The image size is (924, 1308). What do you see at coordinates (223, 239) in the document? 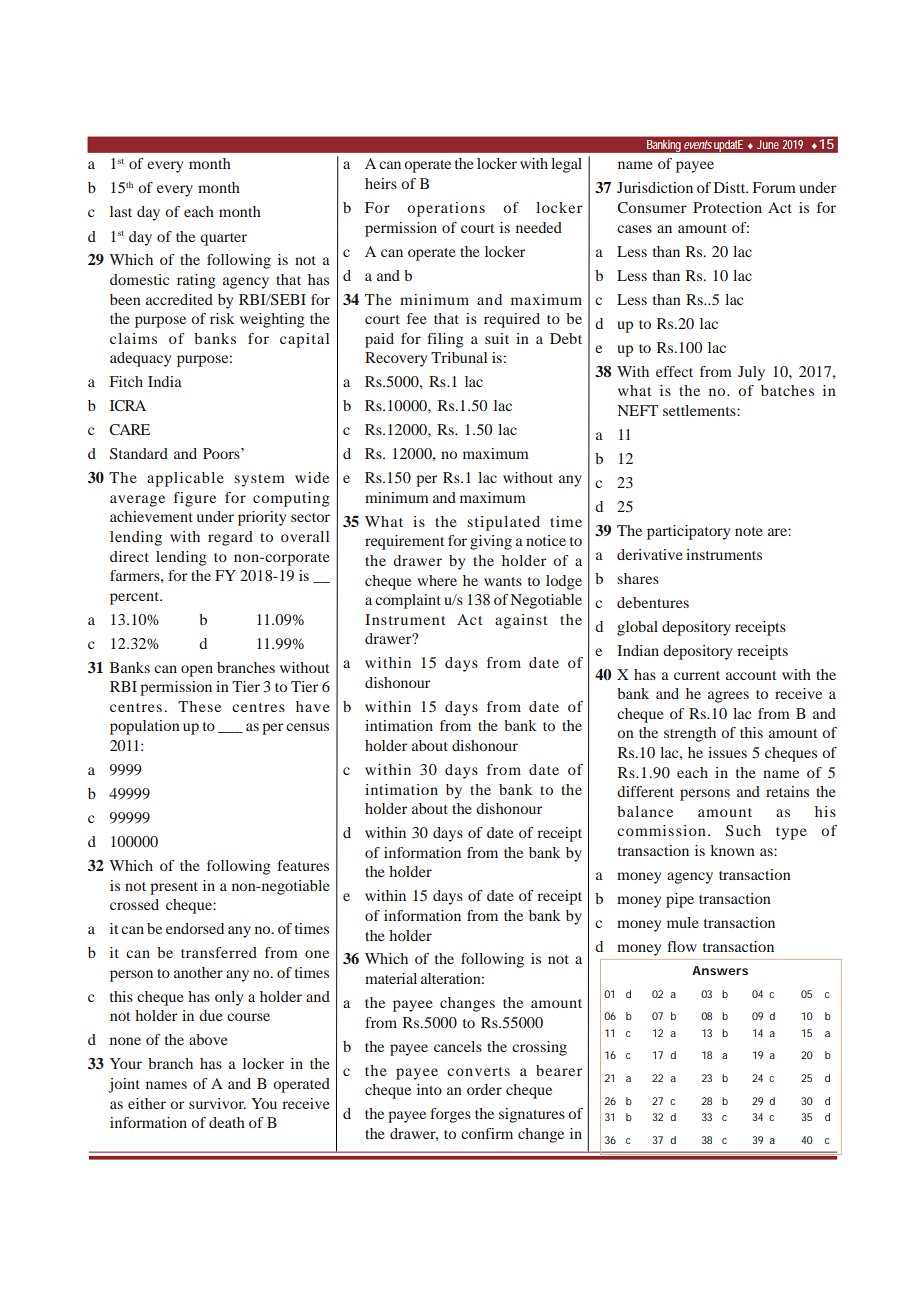
I see `quarter` at bounding box center [223, 239].
